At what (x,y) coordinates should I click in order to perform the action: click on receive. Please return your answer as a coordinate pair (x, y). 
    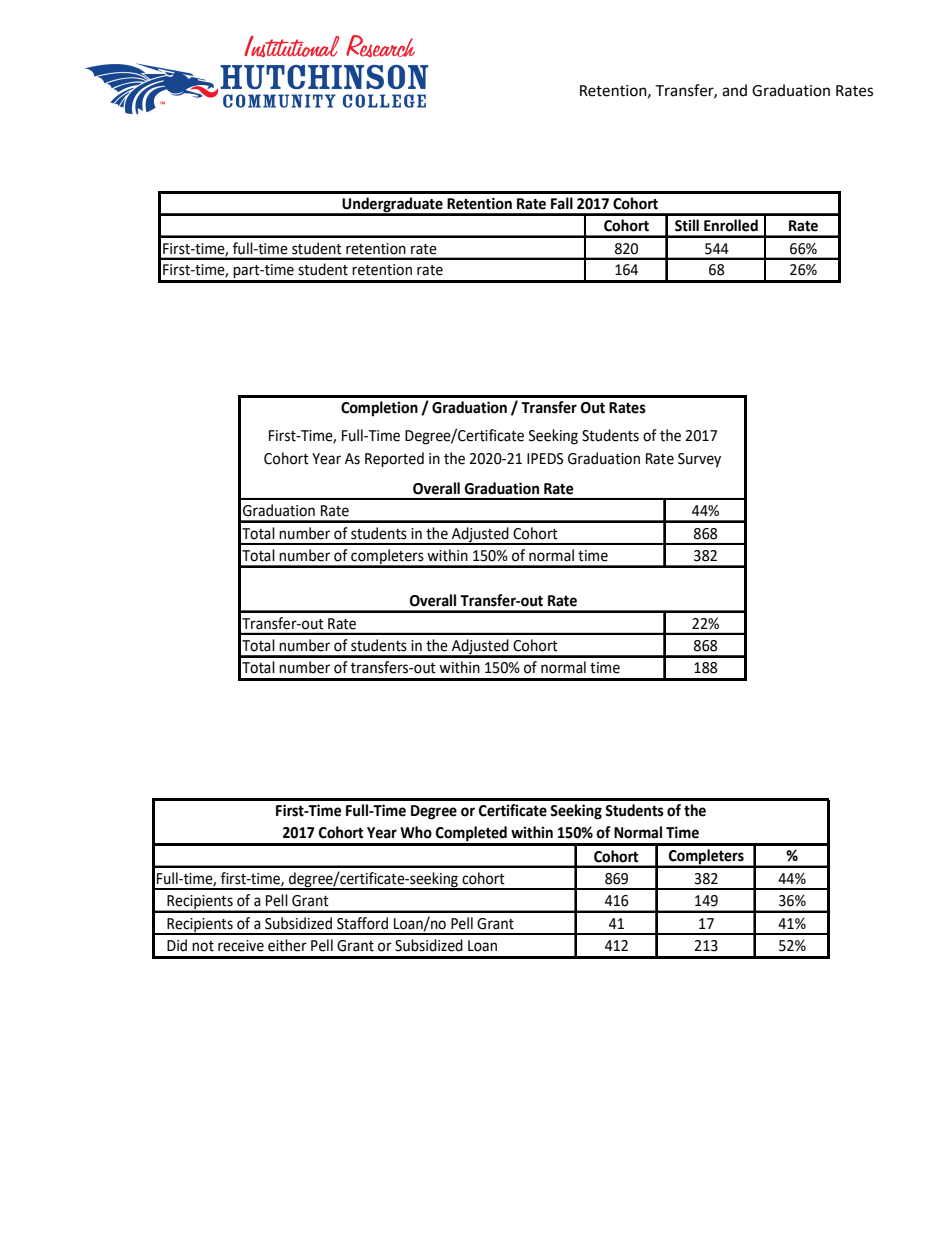
    Looking at the image, I should click on (241, 946).
